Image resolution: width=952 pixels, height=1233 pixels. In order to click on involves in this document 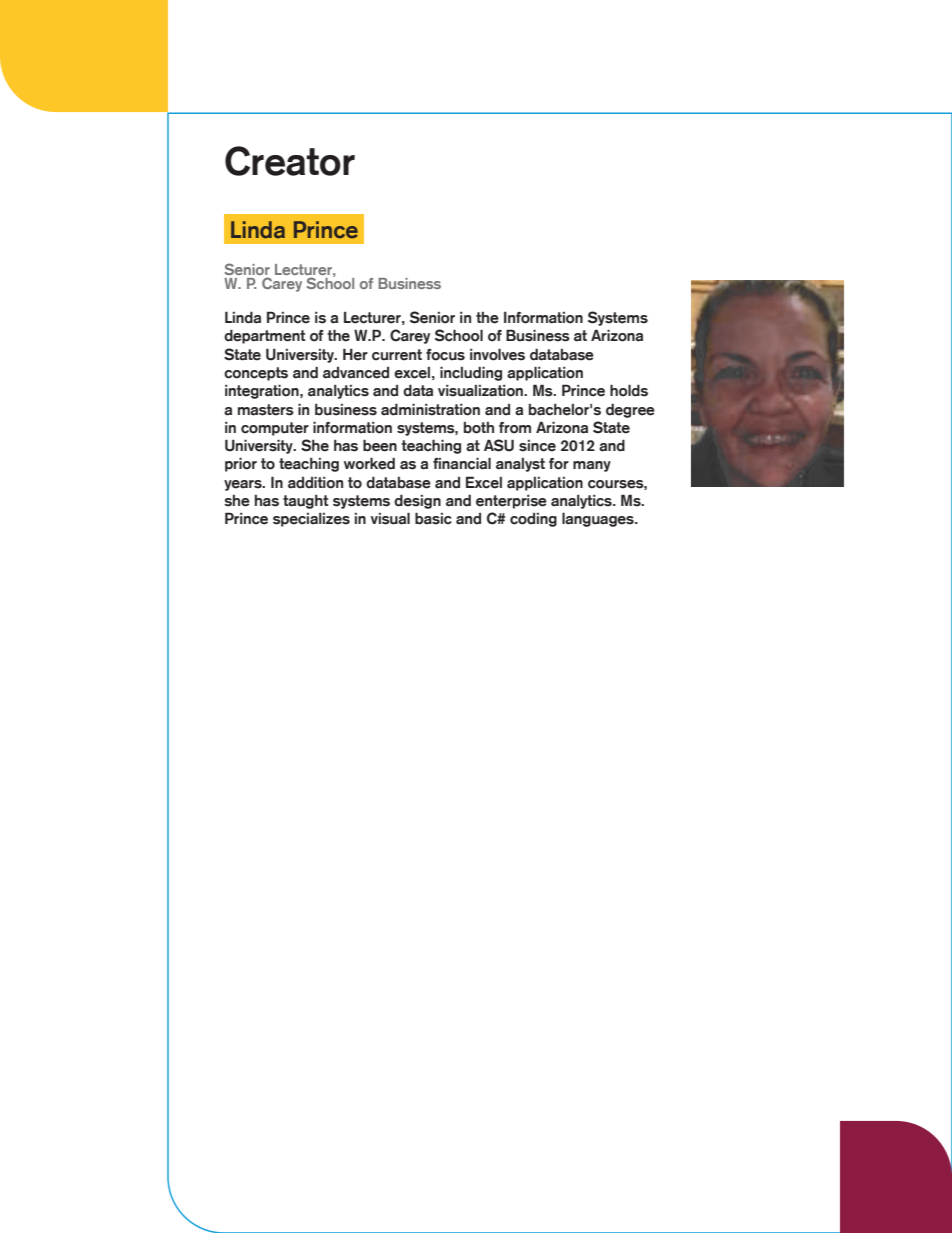, I will do `click(497, 354)`.
